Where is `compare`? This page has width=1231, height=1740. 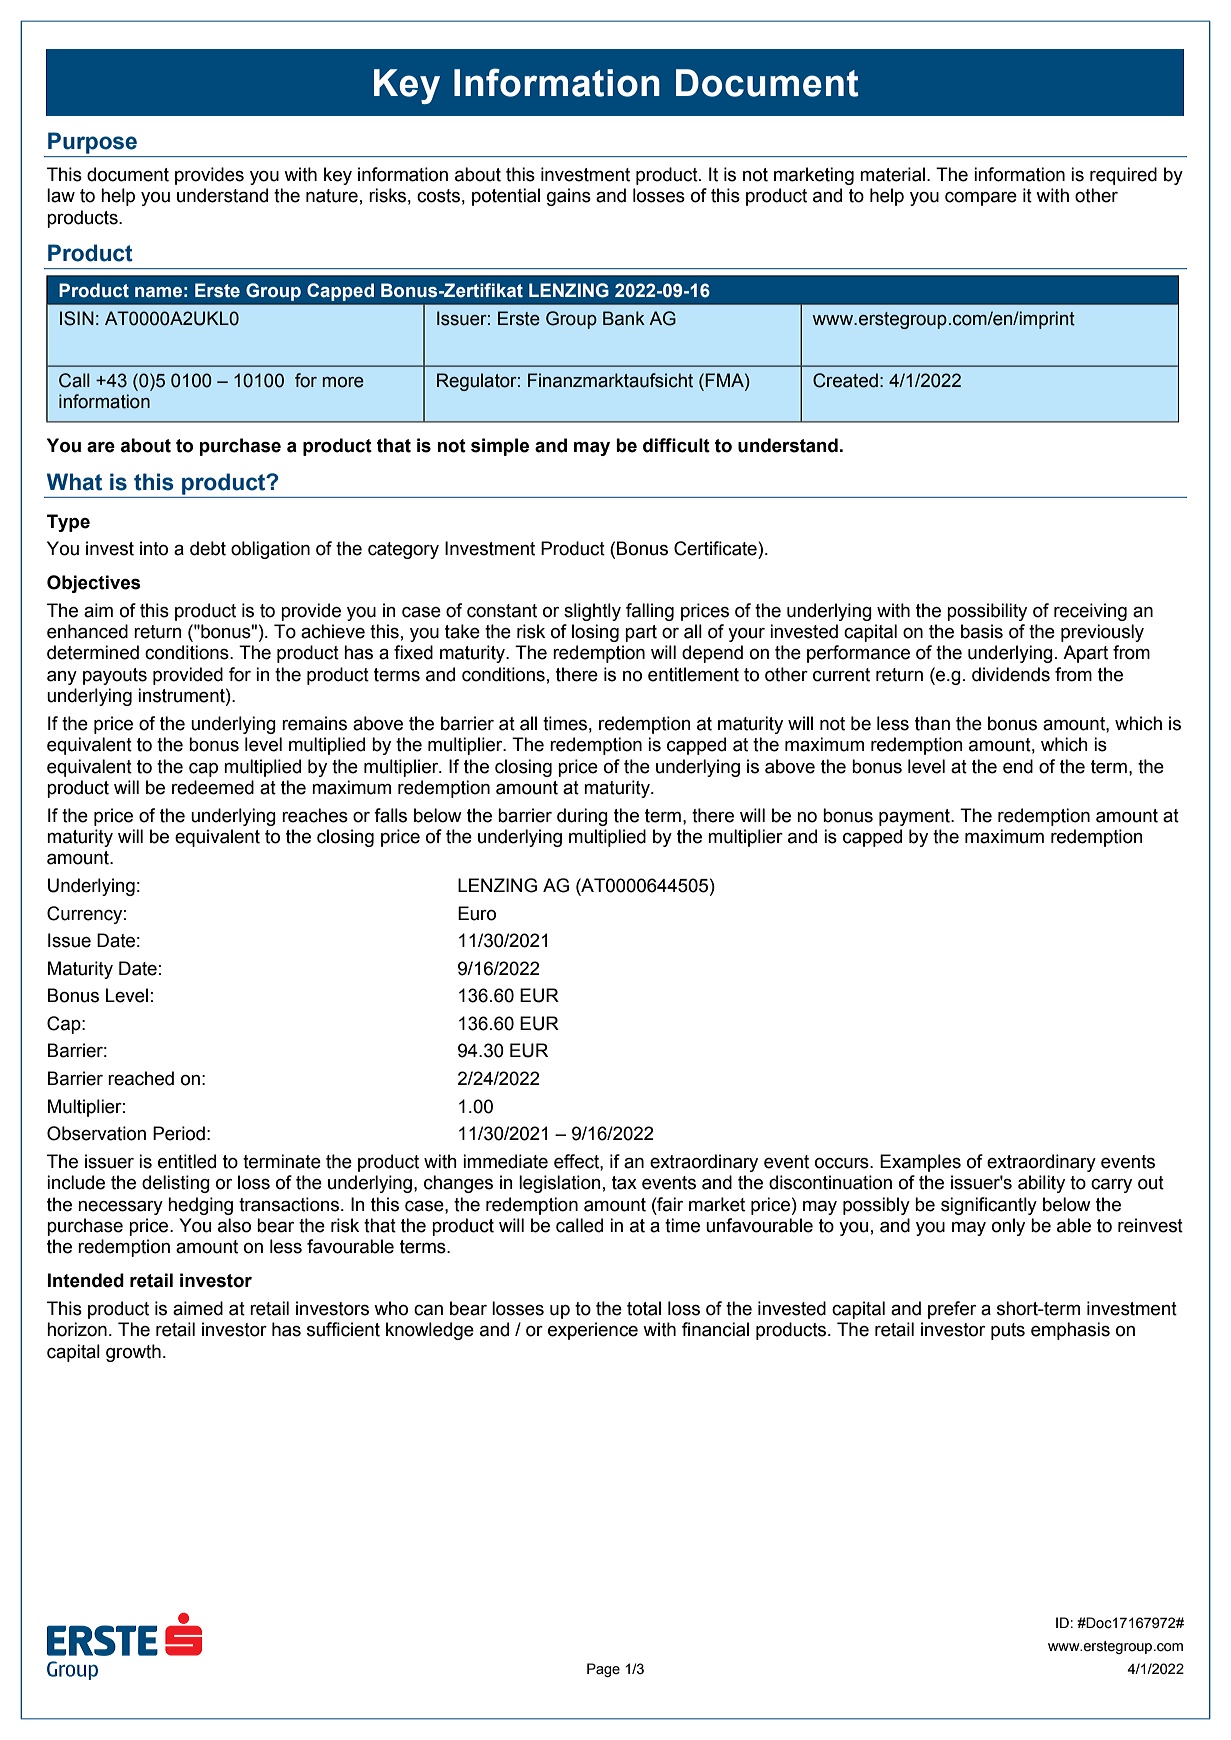 compare is located at coordinates (981, 199).
